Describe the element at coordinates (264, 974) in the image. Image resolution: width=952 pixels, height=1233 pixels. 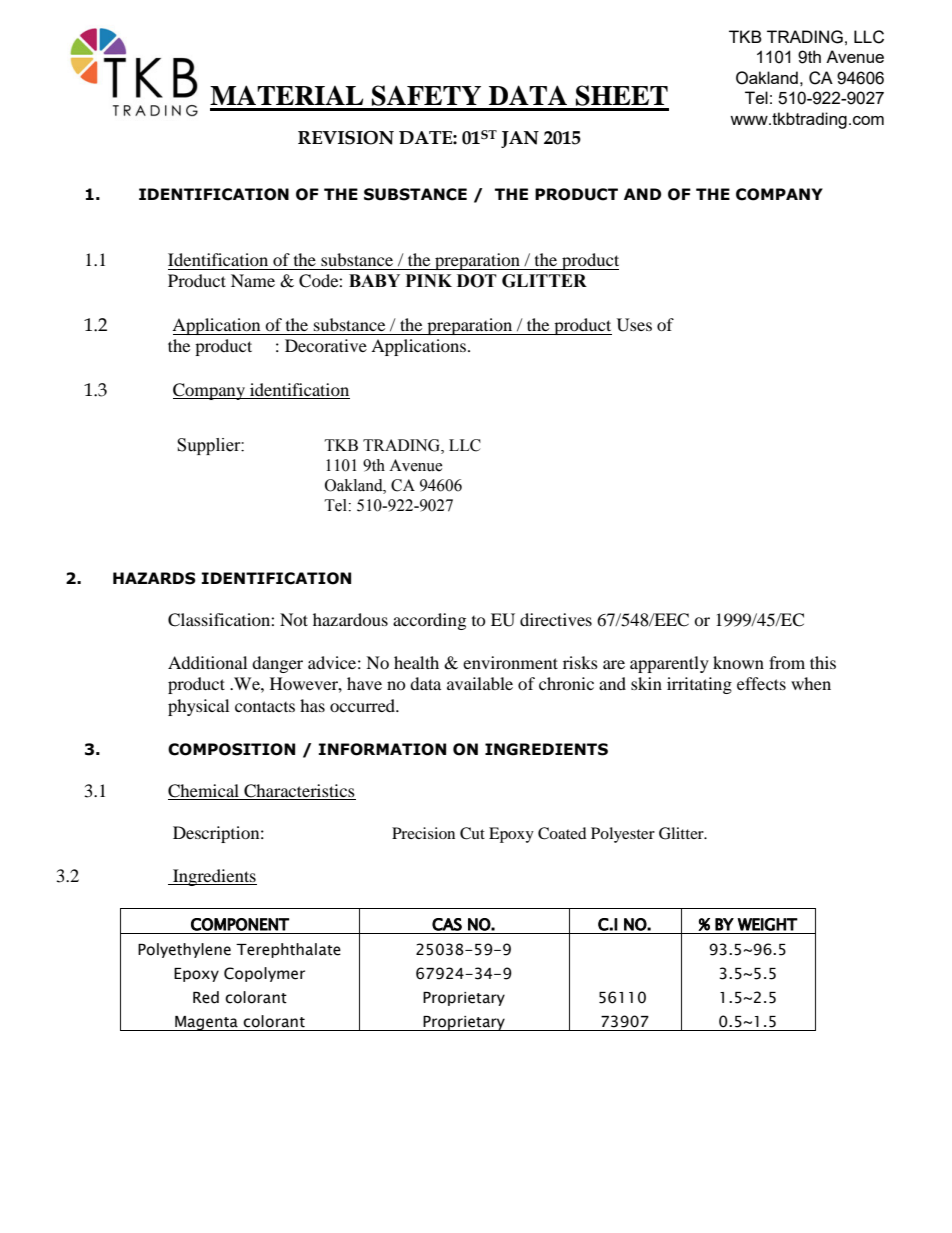
I see `Copolymer` at that location.
